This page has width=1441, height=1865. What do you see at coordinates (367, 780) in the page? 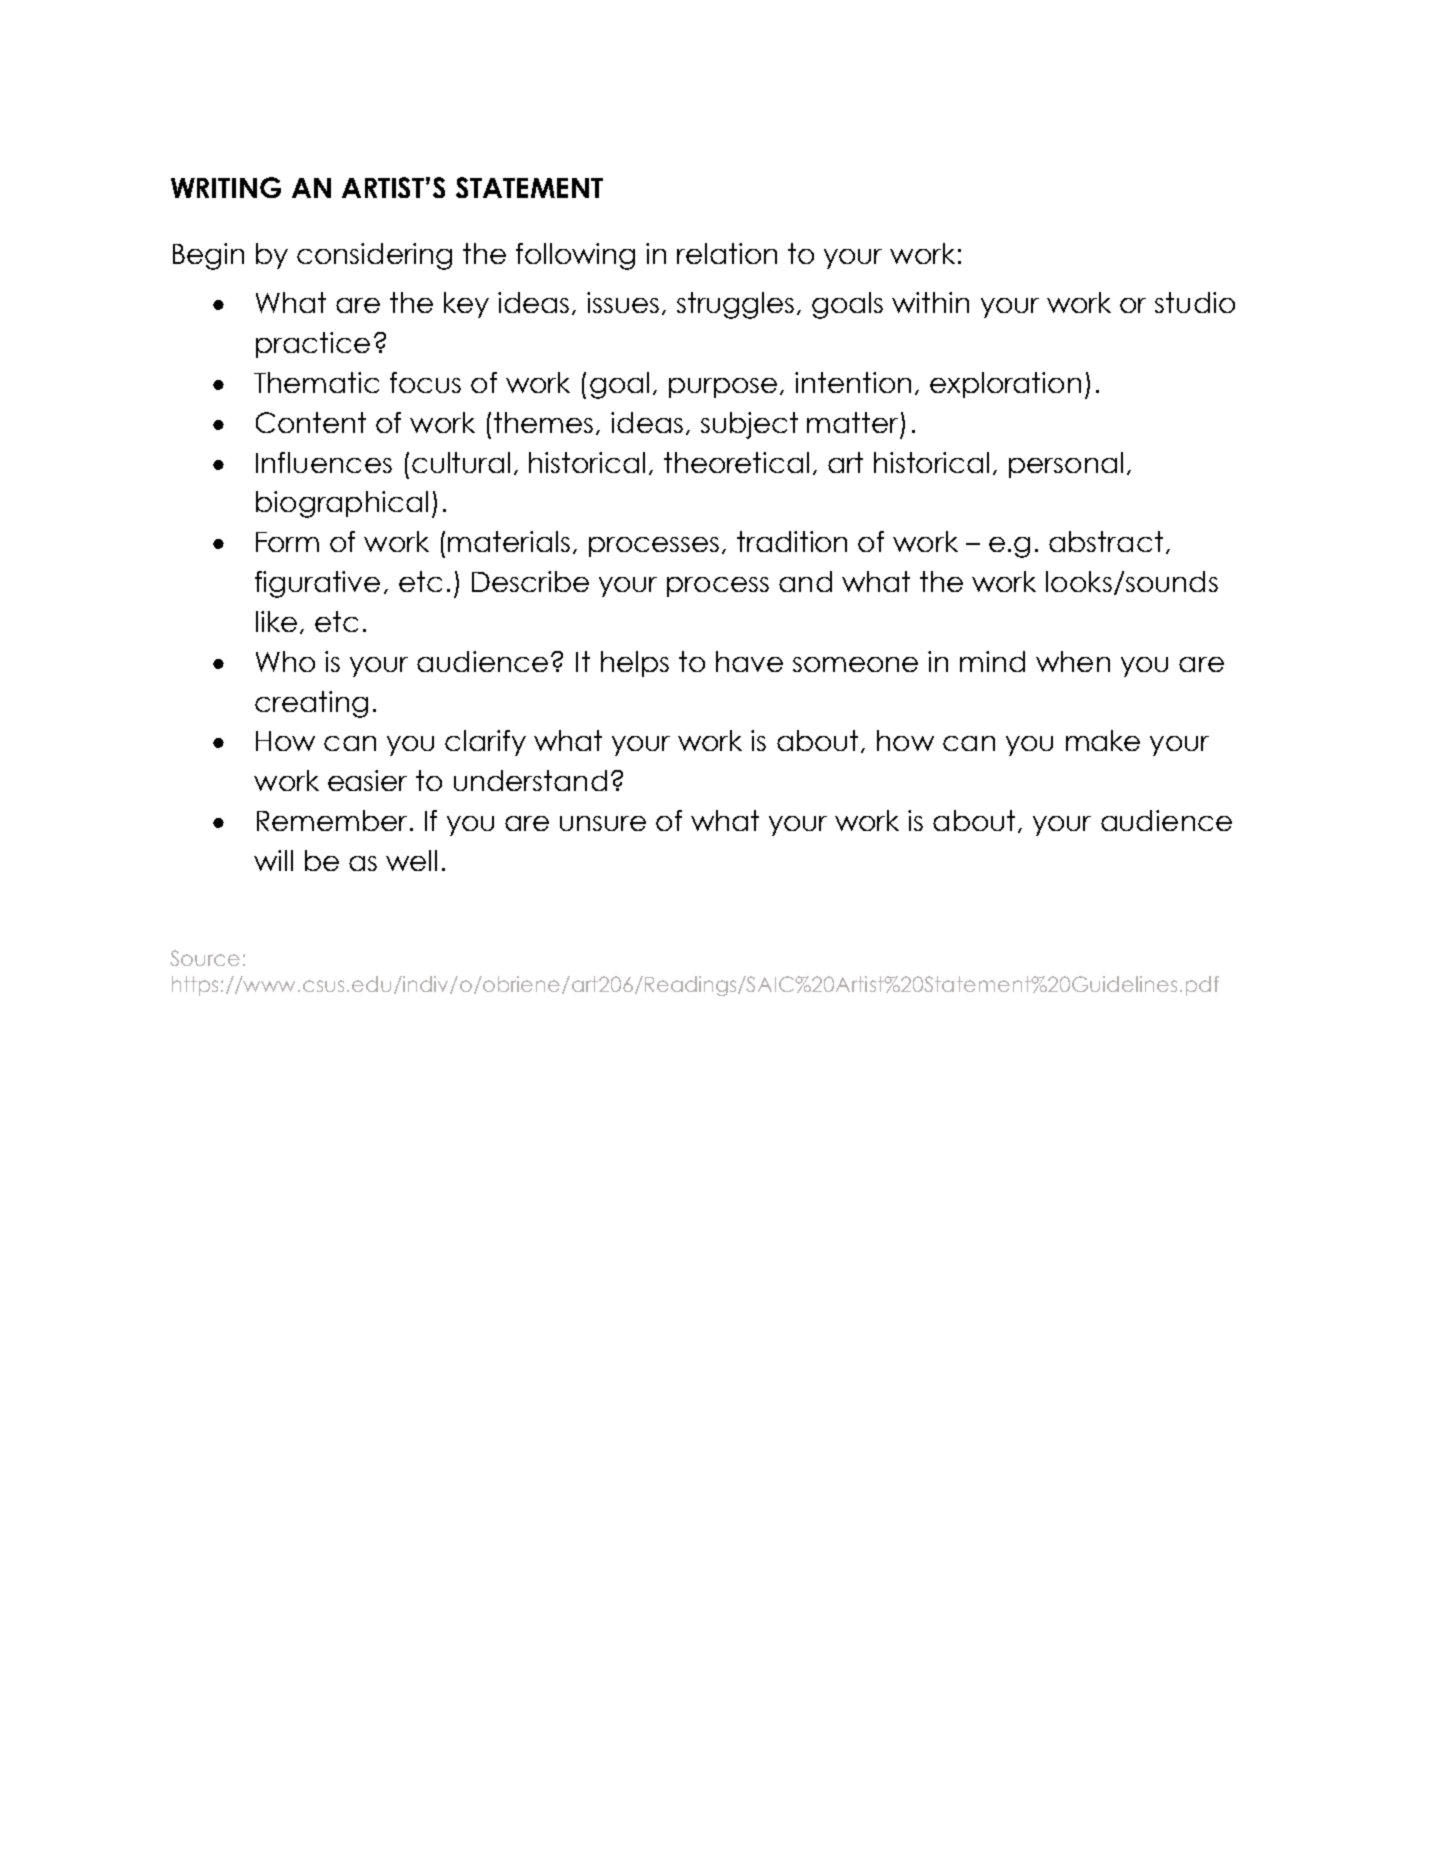
I see `easier` at bounding box center [367, 780].
